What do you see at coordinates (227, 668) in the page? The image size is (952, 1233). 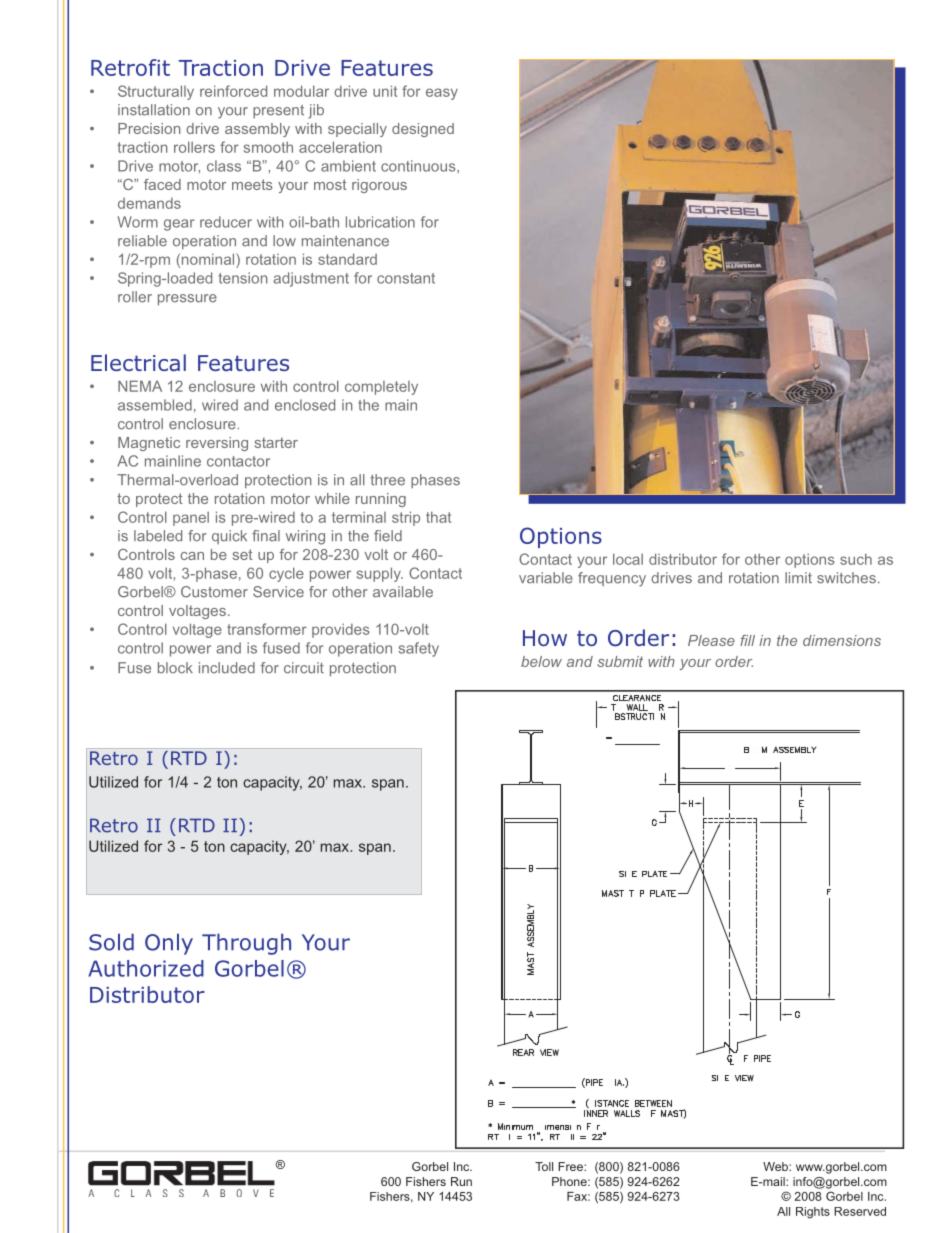 I see `included` at bounding box center [227, 668].
